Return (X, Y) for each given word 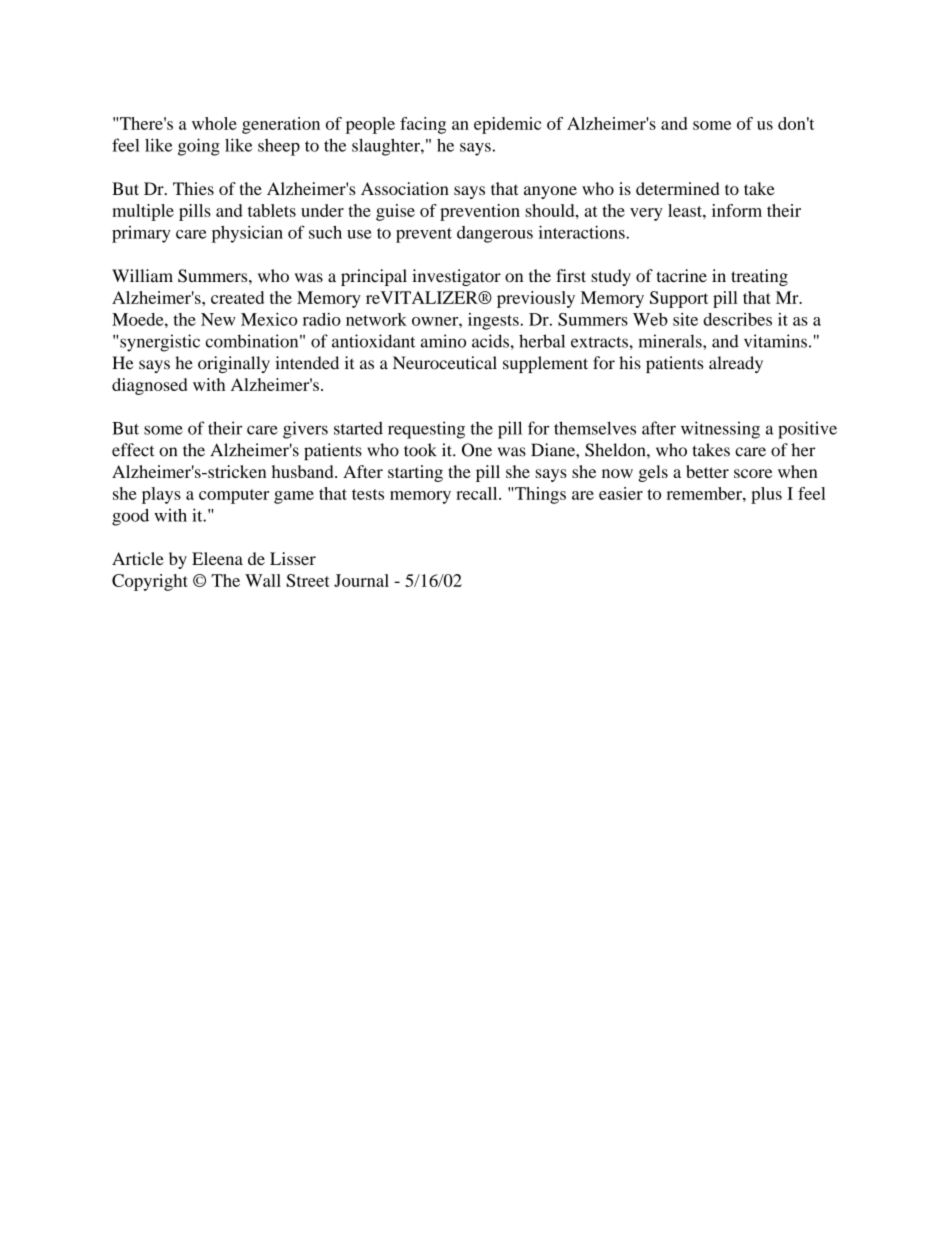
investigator (456, 277)
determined (677, 188)
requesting (426, 430)
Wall (263, 580)
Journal (361, 580)
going (199, 147)
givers (305, 430)
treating (759, 277)
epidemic (507, 125)
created (237, 297)
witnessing (720, 430)
